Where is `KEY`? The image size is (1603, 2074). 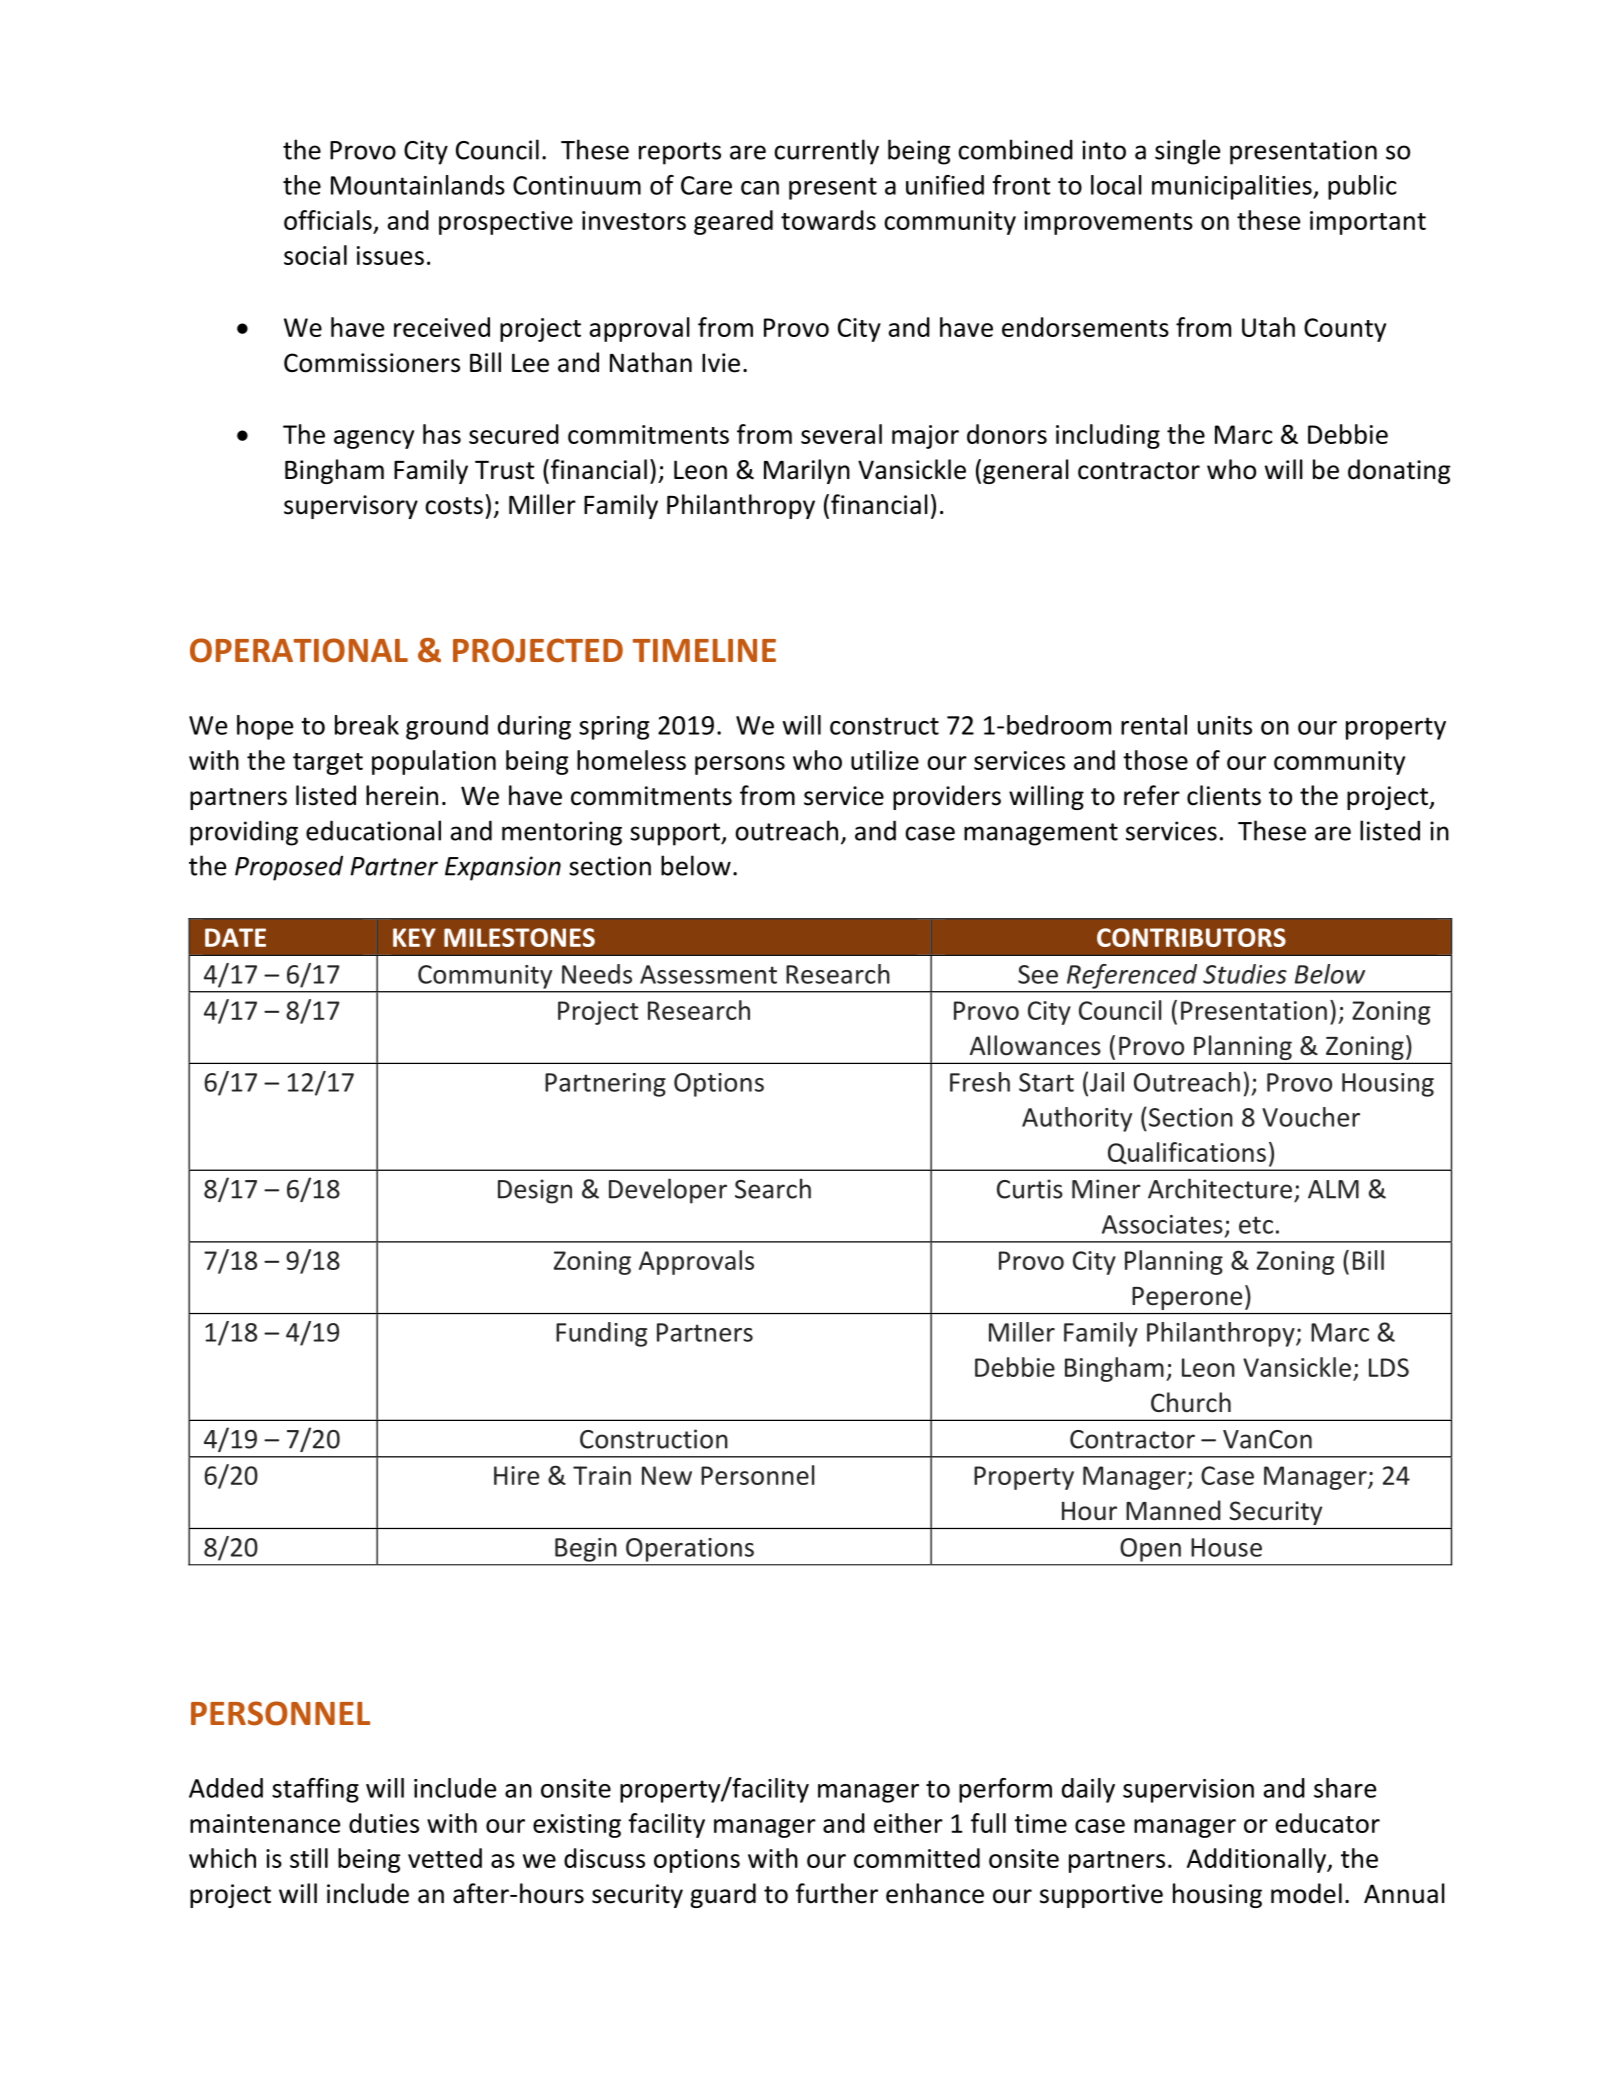
KEY is located at coordinates (414, 937).
